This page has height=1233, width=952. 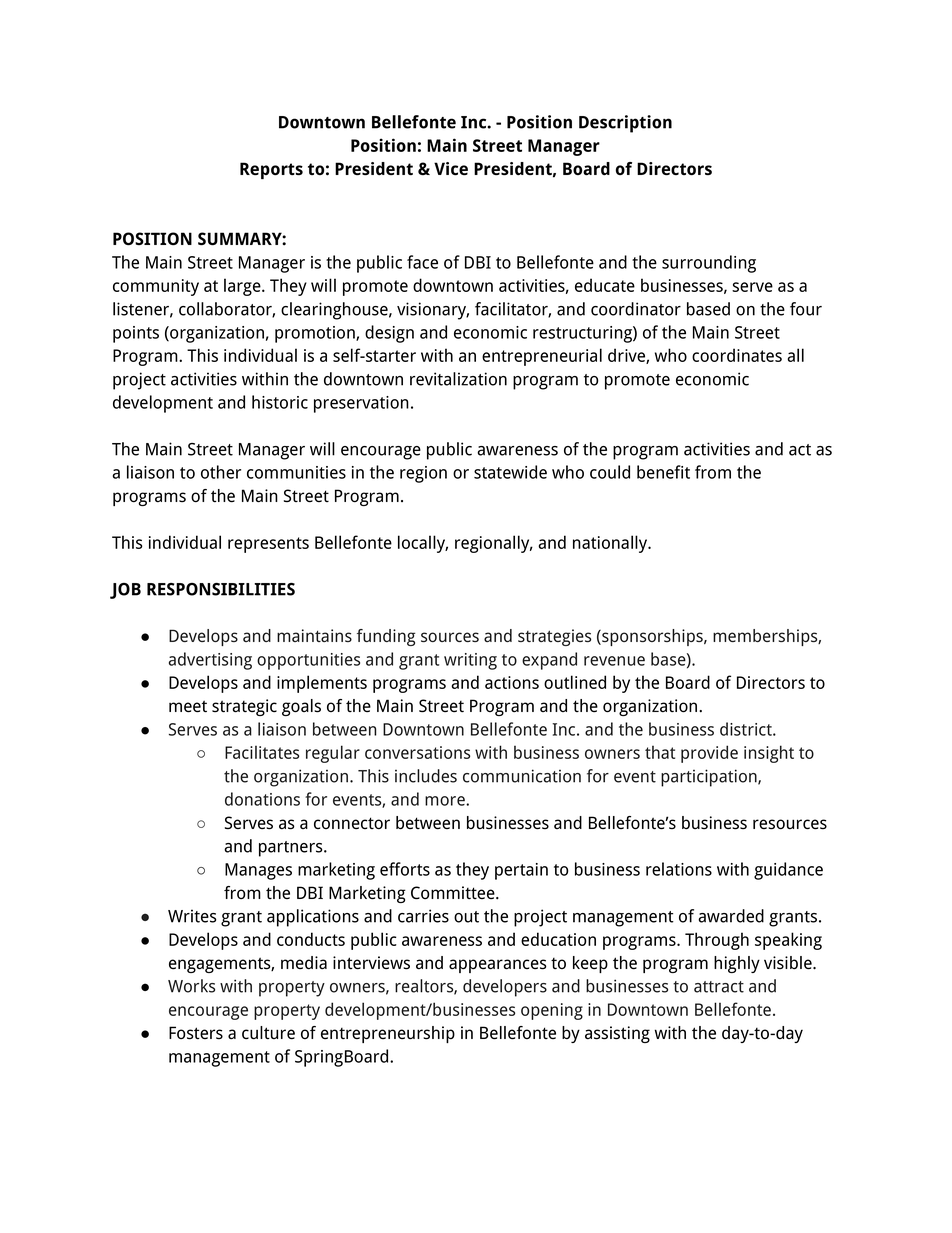 What do you see at coordinates (625, 124) in the page?
I see `Description` at bounding box center [625, 124].
